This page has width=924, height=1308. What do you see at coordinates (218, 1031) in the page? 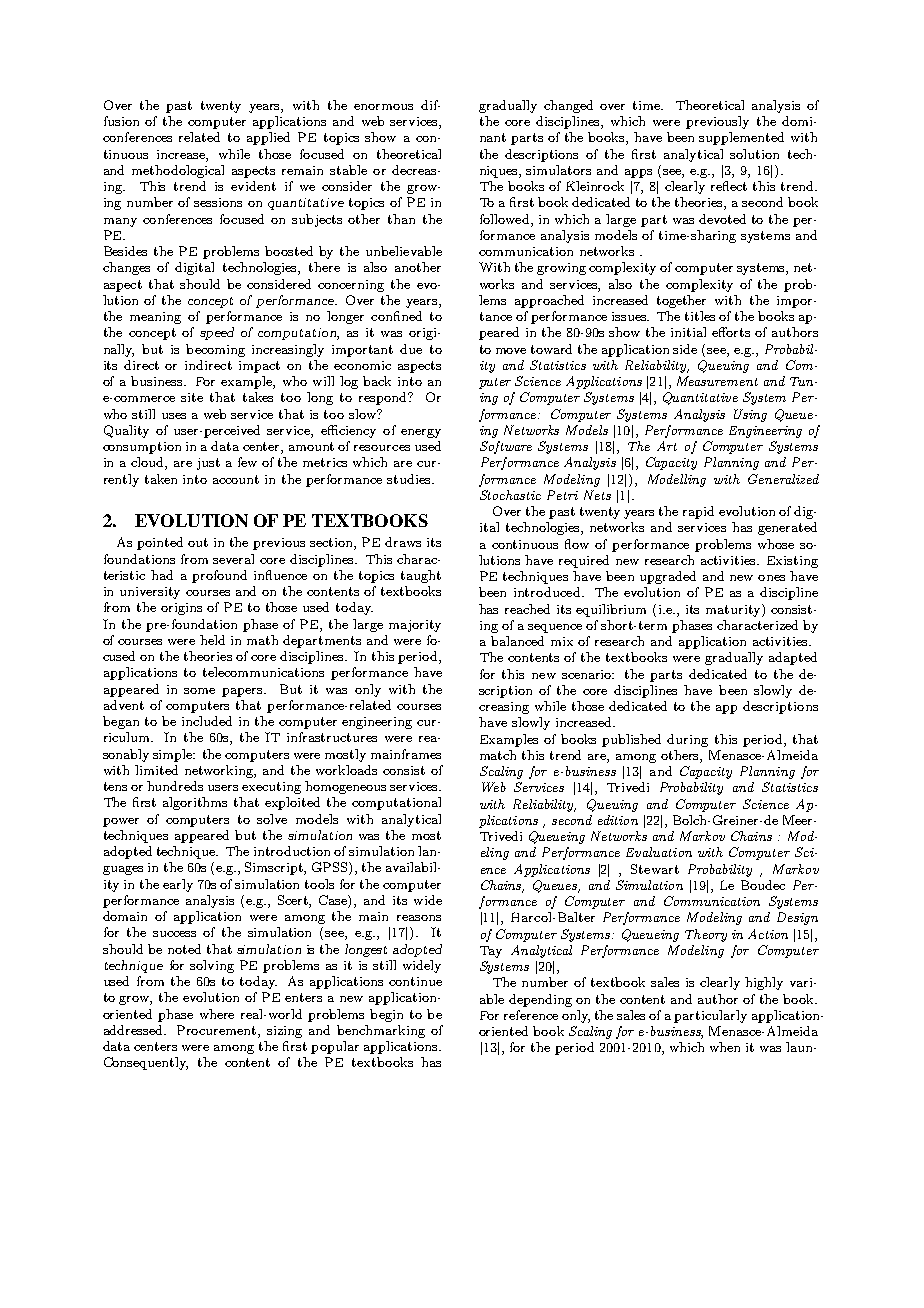
I see `Procurement` at bounding box center [218, 1031].
